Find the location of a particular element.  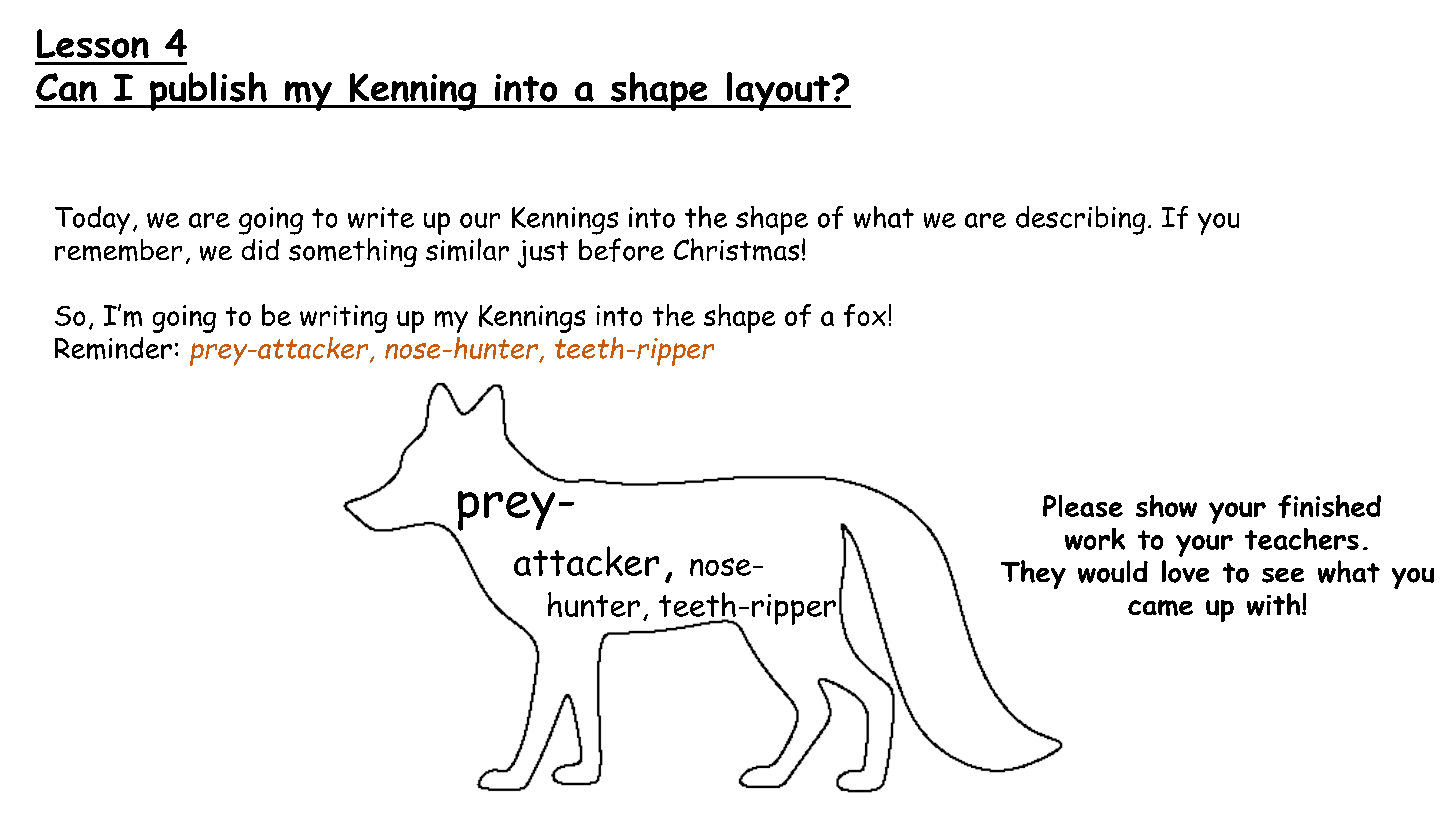

publish is located at coordinates (208, 91).
